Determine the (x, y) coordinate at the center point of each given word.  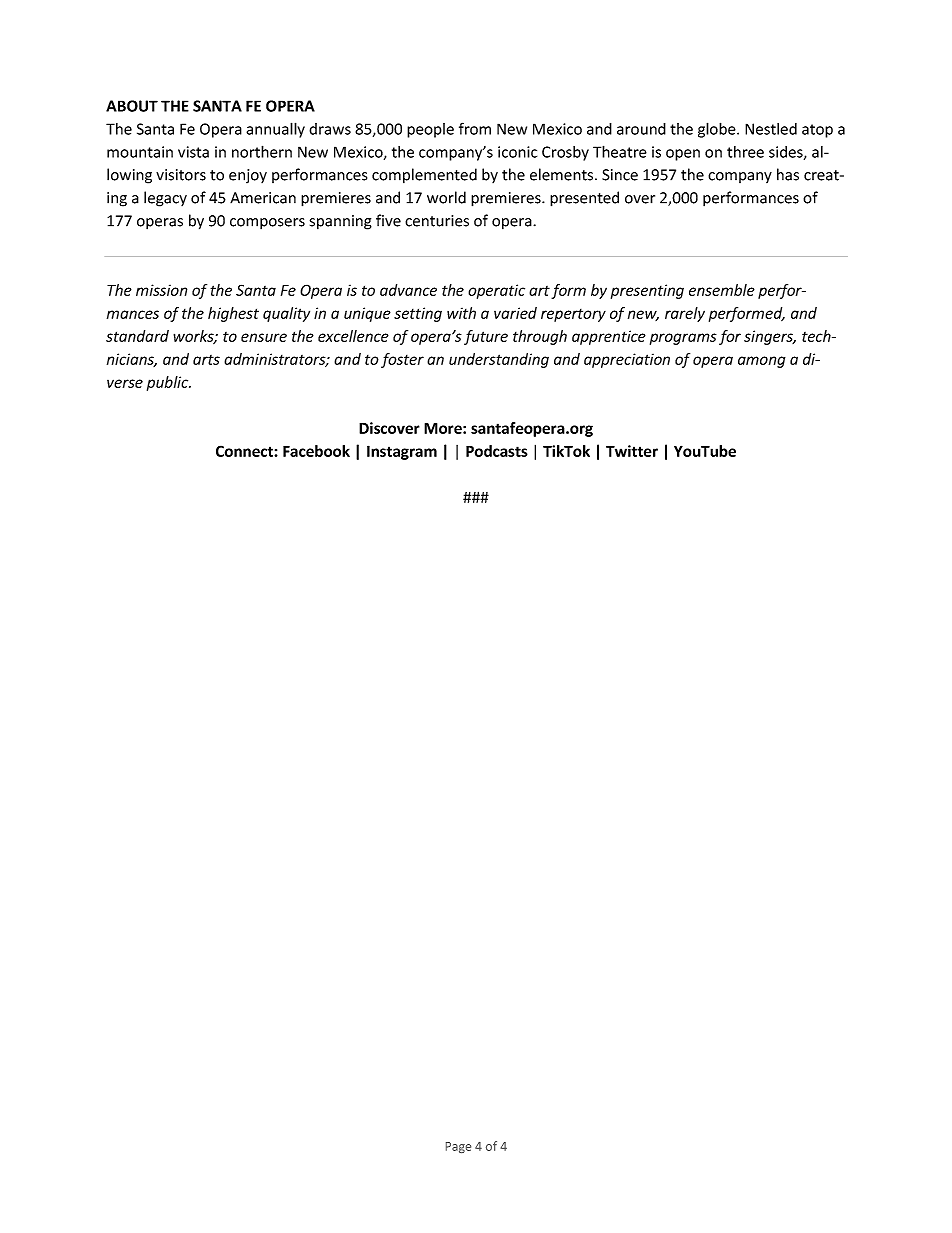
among (762, 362)
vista (193, 152)
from (475, 128)
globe (718, 130)
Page (458, 1147)
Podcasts (497, 451)
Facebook (316, 451)
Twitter (632, 451)
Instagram (402, 452)
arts (206, 360)
